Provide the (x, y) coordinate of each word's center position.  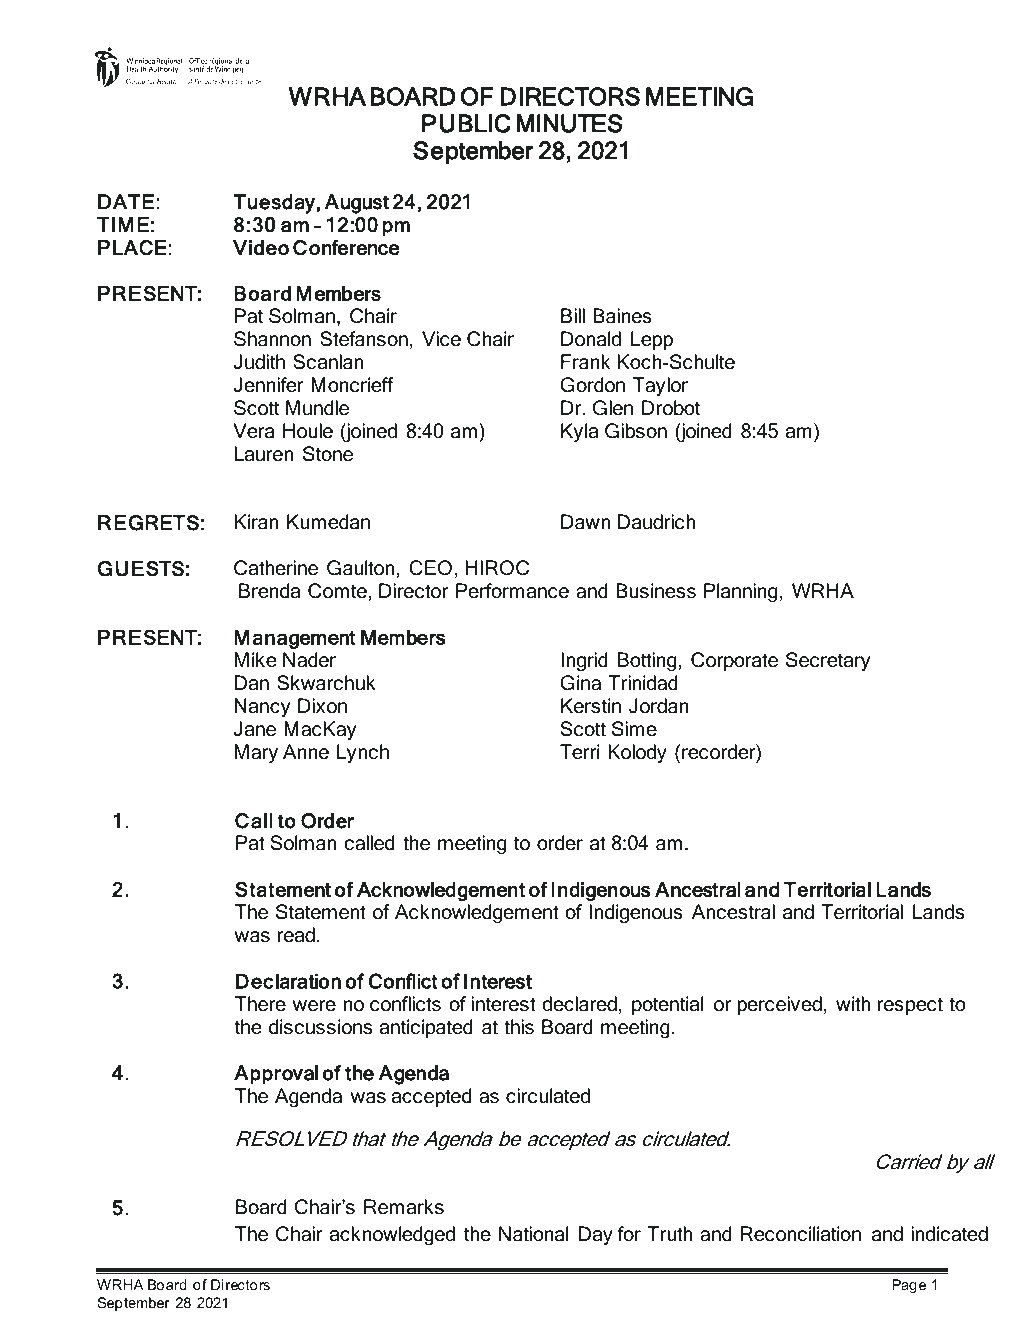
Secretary (828, 662)
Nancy (262, 708)
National (534, 1234)
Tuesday (274, 204)
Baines (622, 316)
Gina (580, 683)
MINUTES (570, 123)
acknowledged (392, 1236)
